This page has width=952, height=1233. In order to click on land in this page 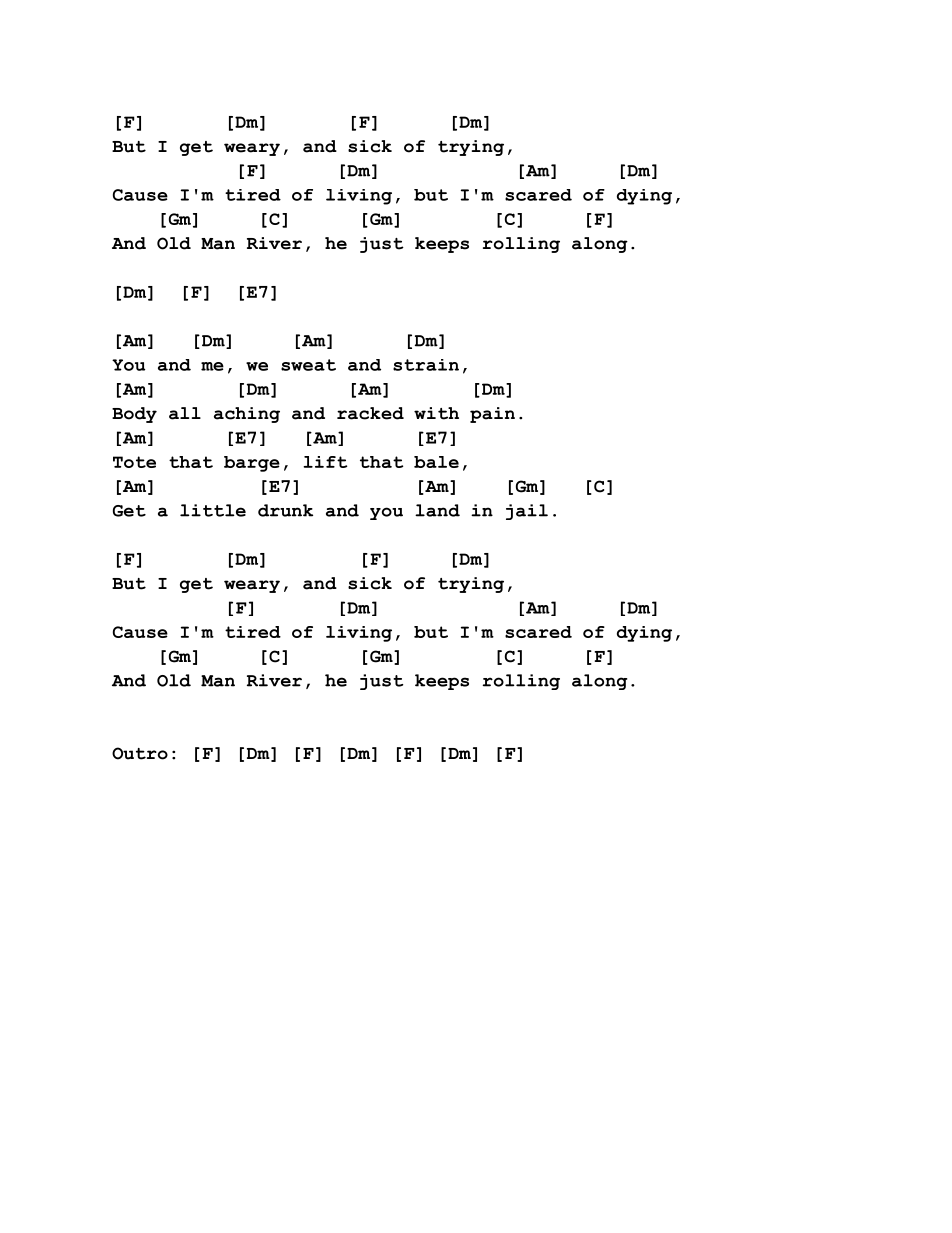, I will do `click(437, 510)`.
